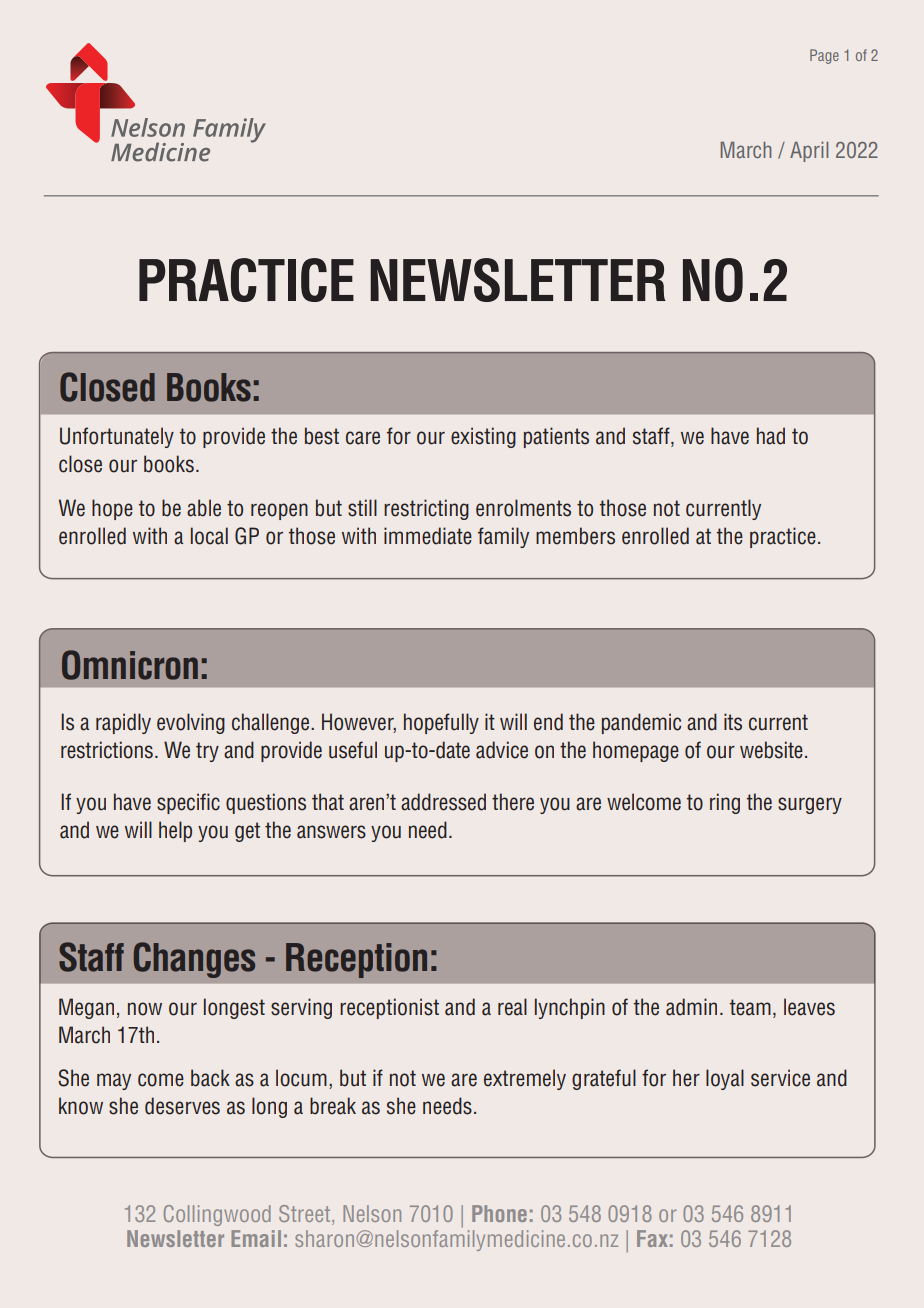 The width and height of the screenshot is (924, 1308). What do you see at coordinates (191, 723) in the screenshot?
I see `evolving` at bounding box center [191, 723].
